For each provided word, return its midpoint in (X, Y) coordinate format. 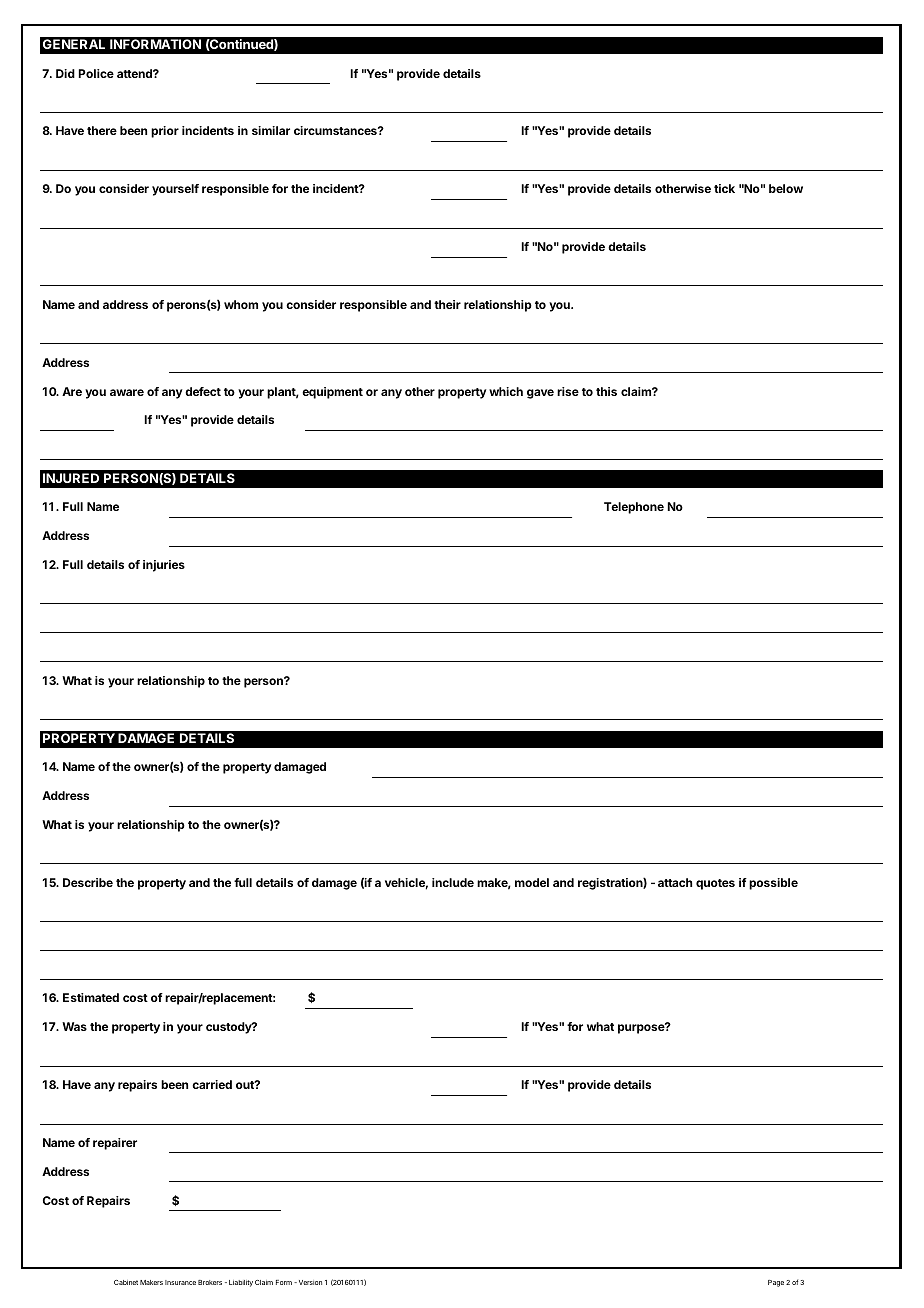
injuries (164, 566)
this (606, 391)
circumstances (336, 130)
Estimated (91, 997)
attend (135, 73)
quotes (715, 884)
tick (724, 188)
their (447, 304)
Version (309, 1282)
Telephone (634, 508)
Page (776, 1283)
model (532, 882)
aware (127, 392)
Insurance (180, 1282)
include (453, 882)
